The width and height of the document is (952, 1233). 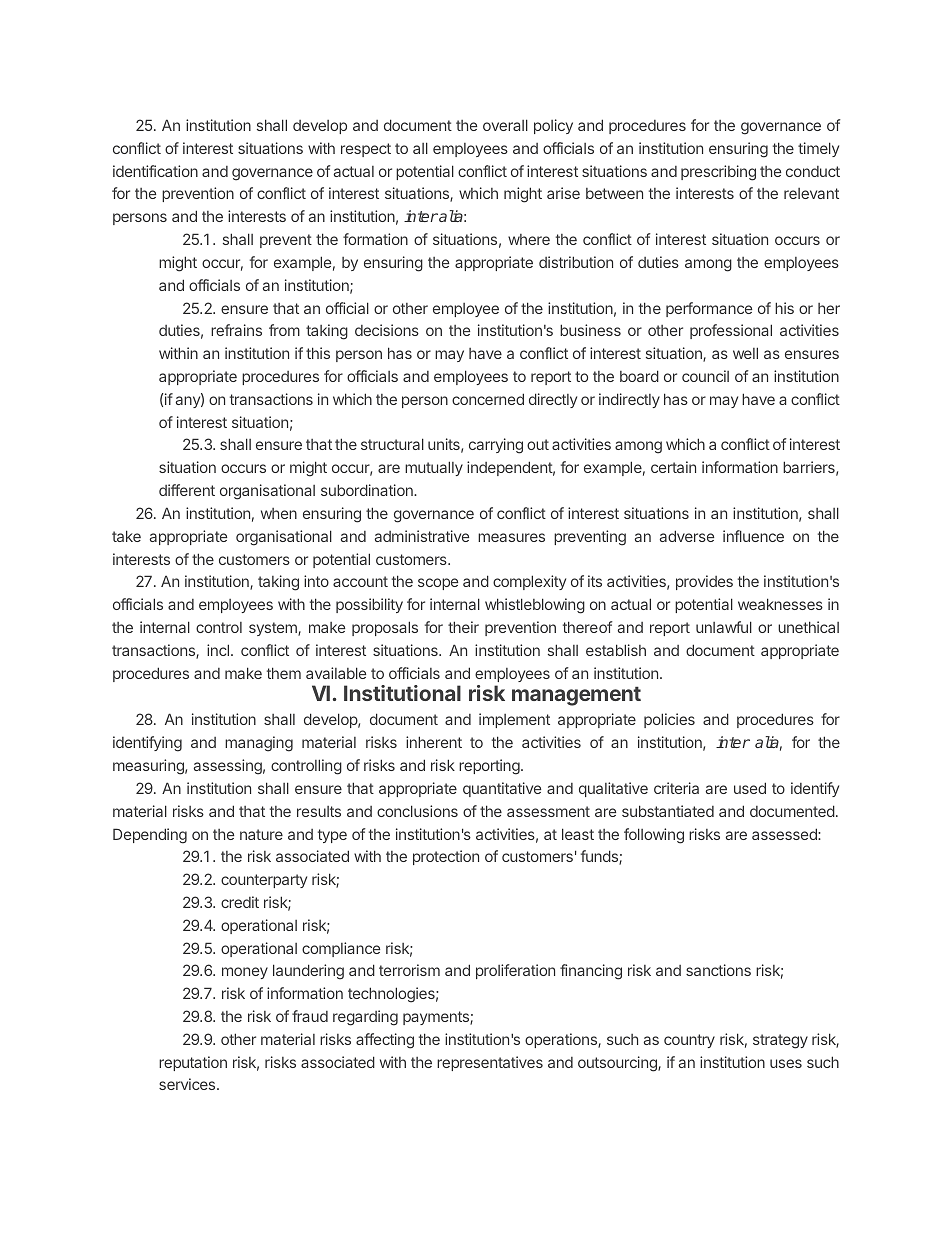 I want to click on measures, so click(x=511, y=537).
